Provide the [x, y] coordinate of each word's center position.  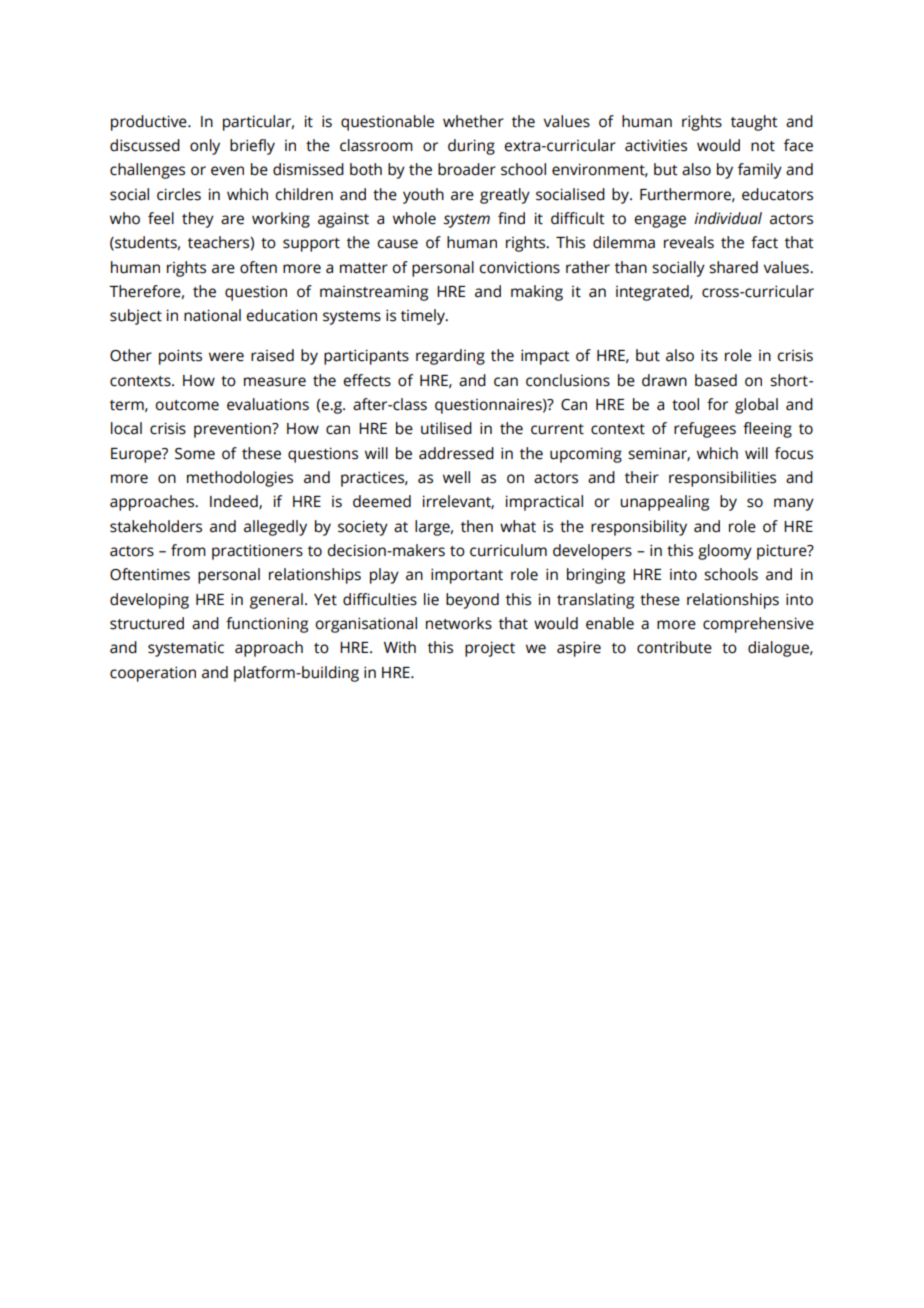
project [490, 649]
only [205, 147]
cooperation [153, 674]
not [763, 146]
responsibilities [722, 479]
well [456, 477]
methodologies [240, 479]
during [471, 147]
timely [424, 317]
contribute [674, 647]
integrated [653, 293]
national [212, 315]
